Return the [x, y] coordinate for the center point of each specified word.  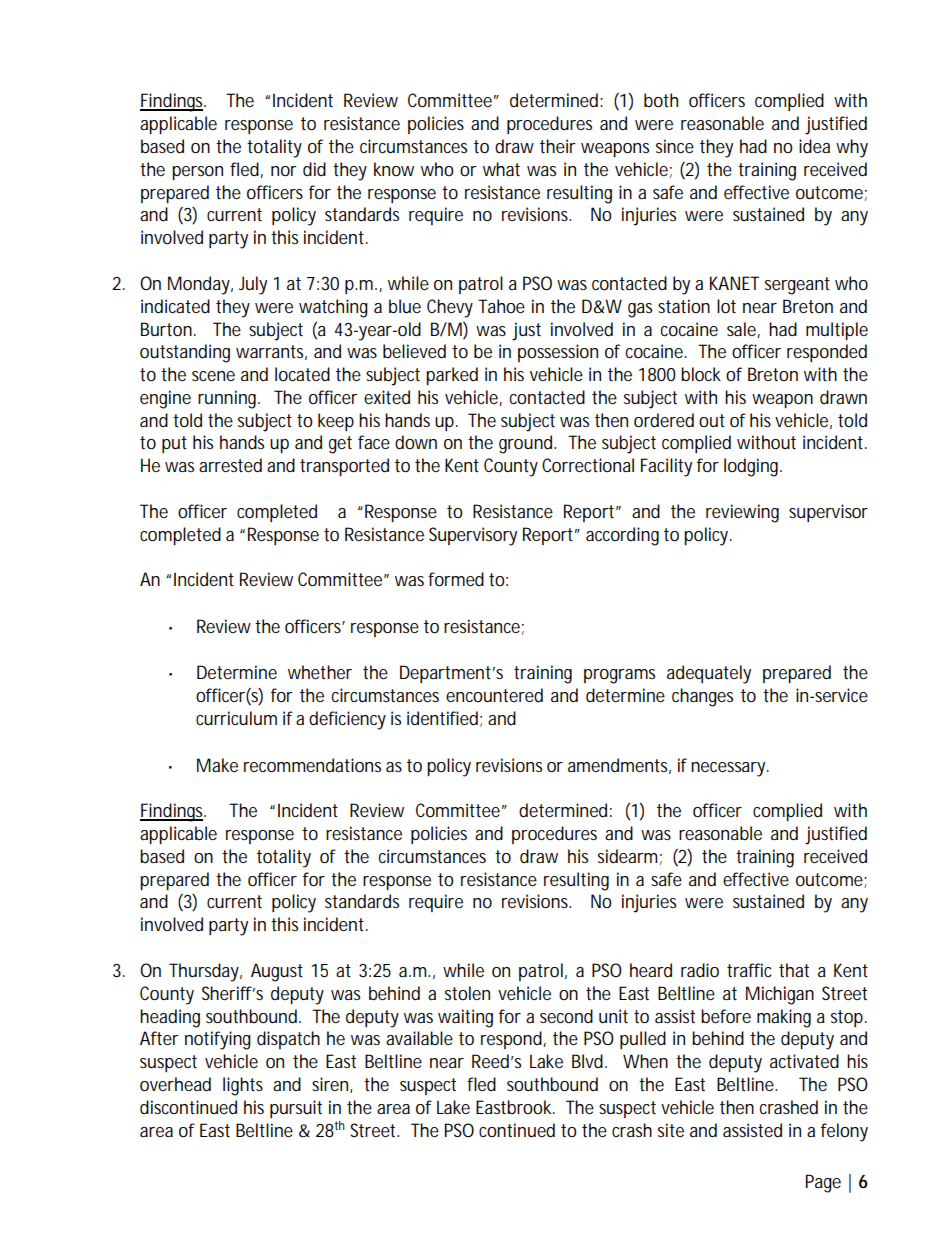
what [501, 169]
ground [527, 444]
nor [284, 171]
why [852, 148]
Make [217, 765]
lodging [753, 467]
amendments [619, 766]
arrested [230, 465]
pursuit [296, 1109]
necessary [730, 769]
